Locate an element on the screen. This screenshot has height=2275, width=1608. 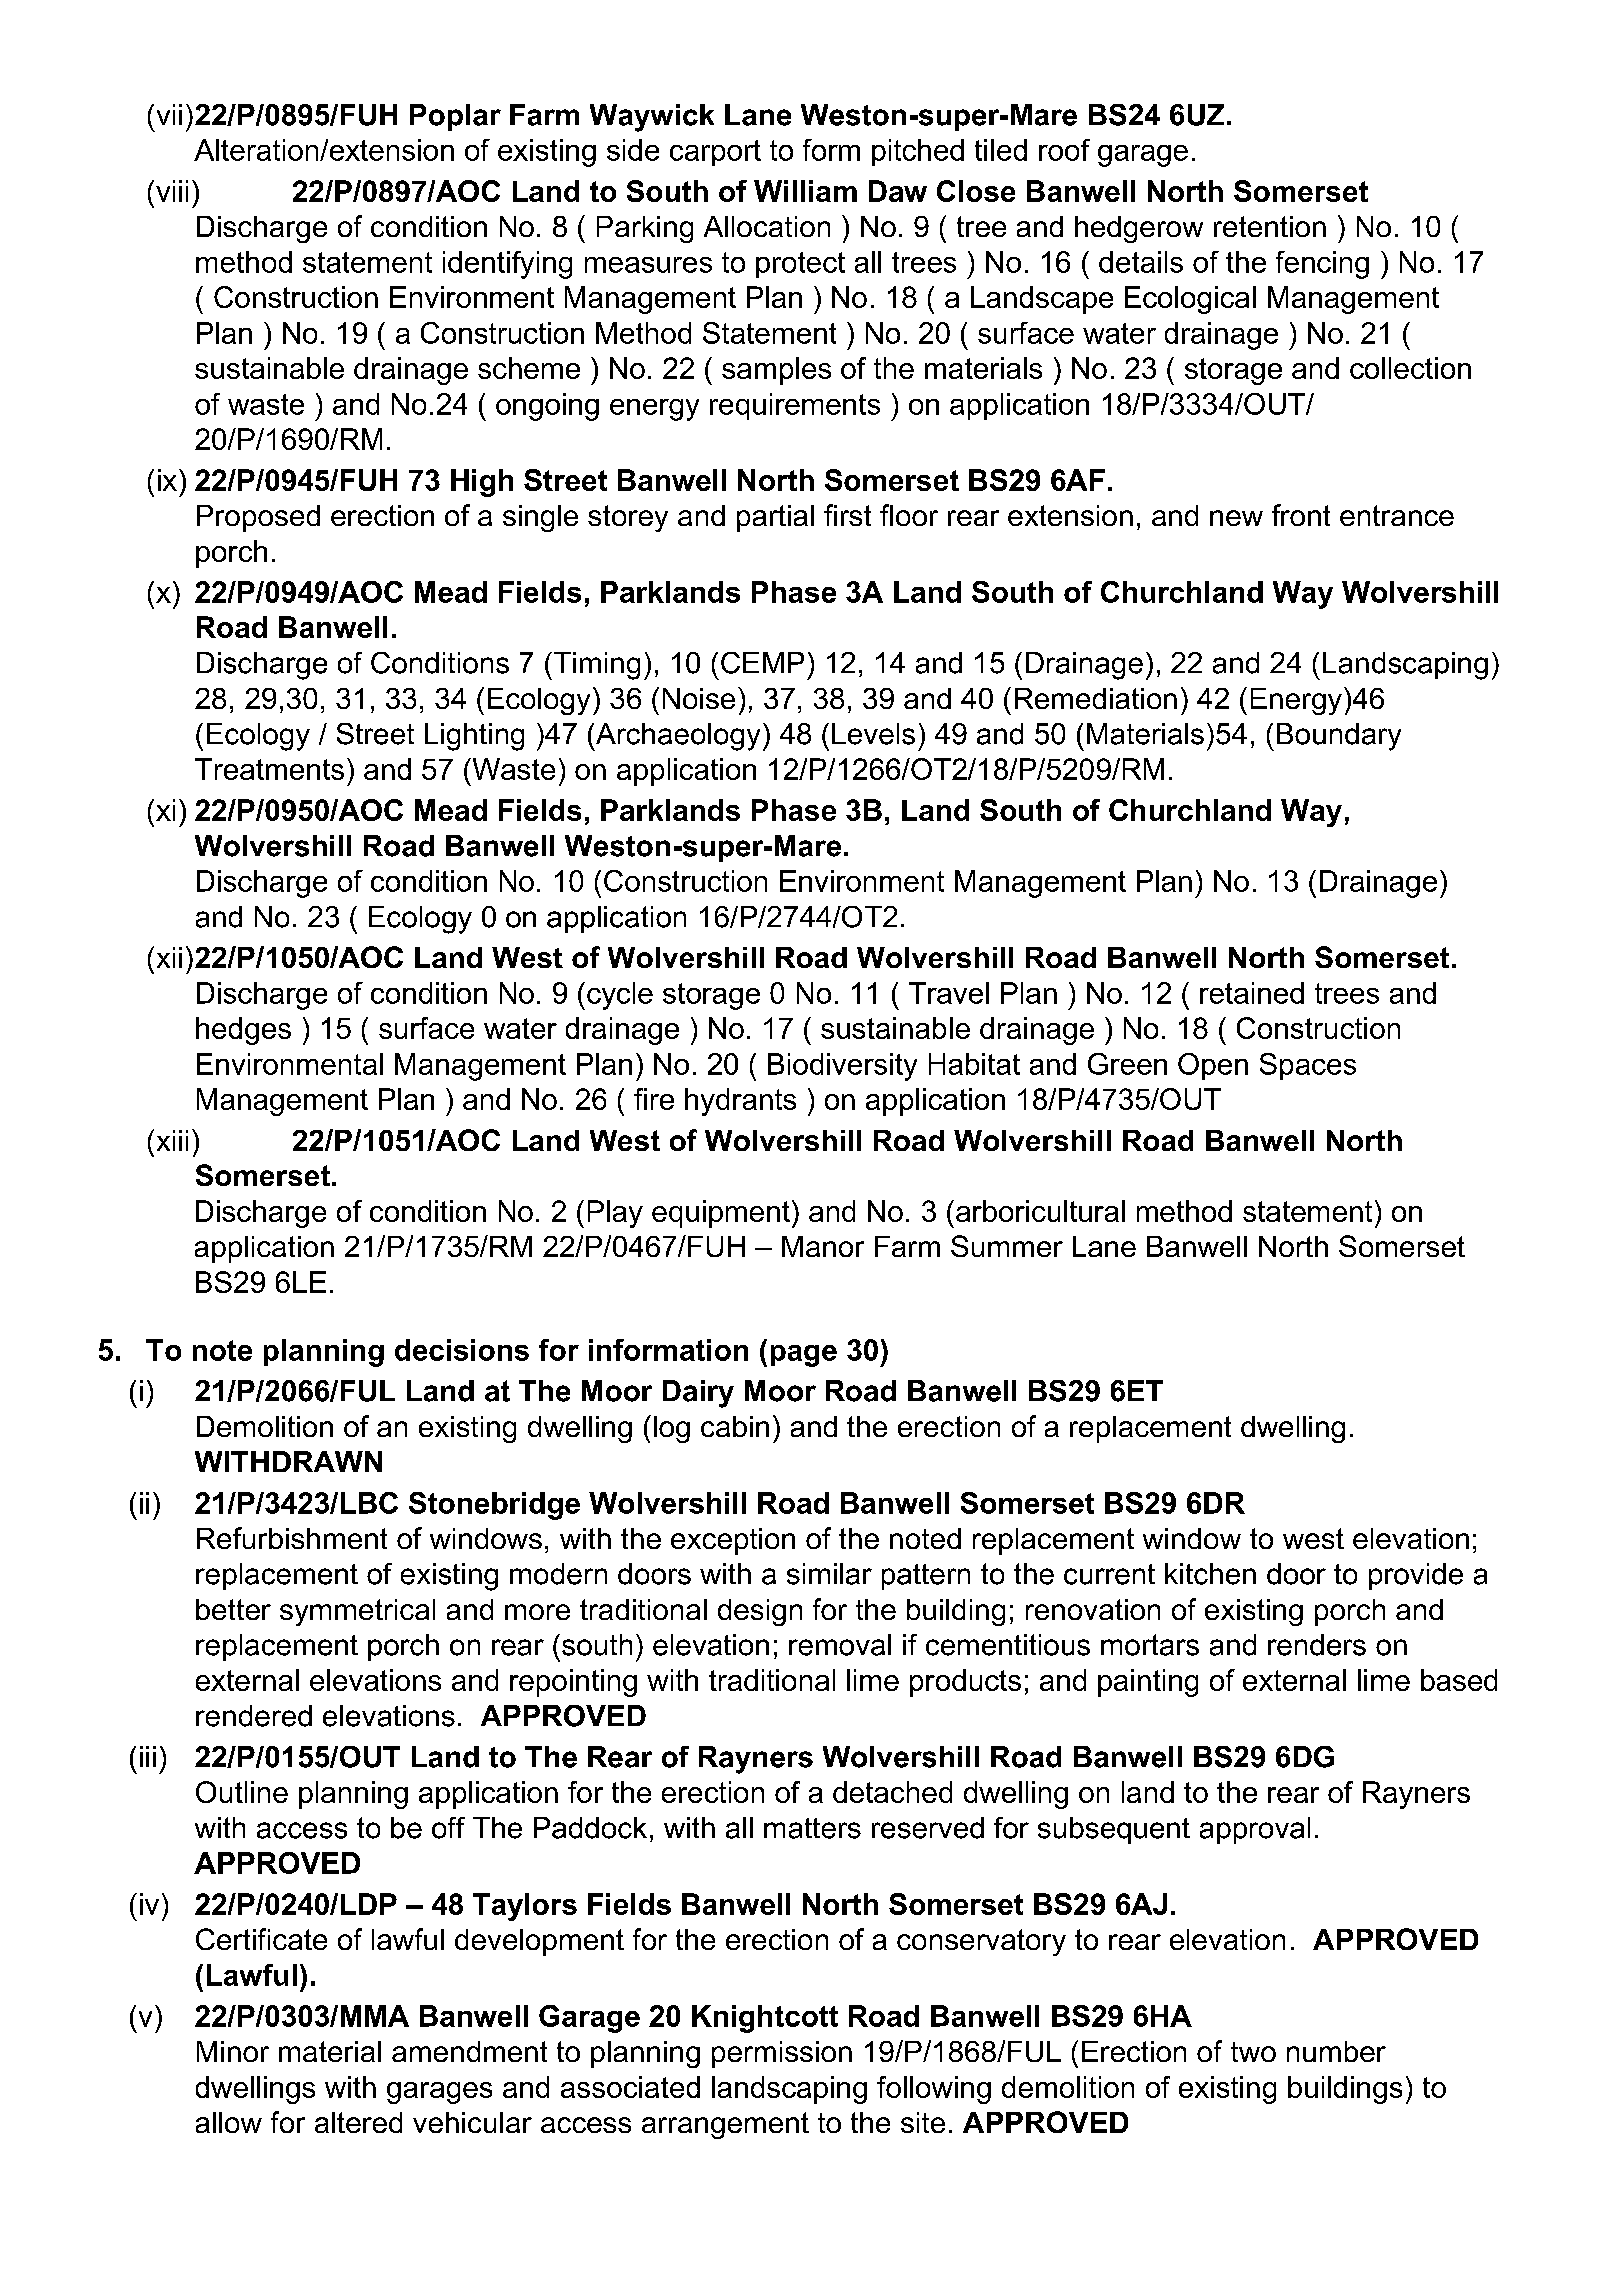
Poplar is located at coordinates (455, 117).
